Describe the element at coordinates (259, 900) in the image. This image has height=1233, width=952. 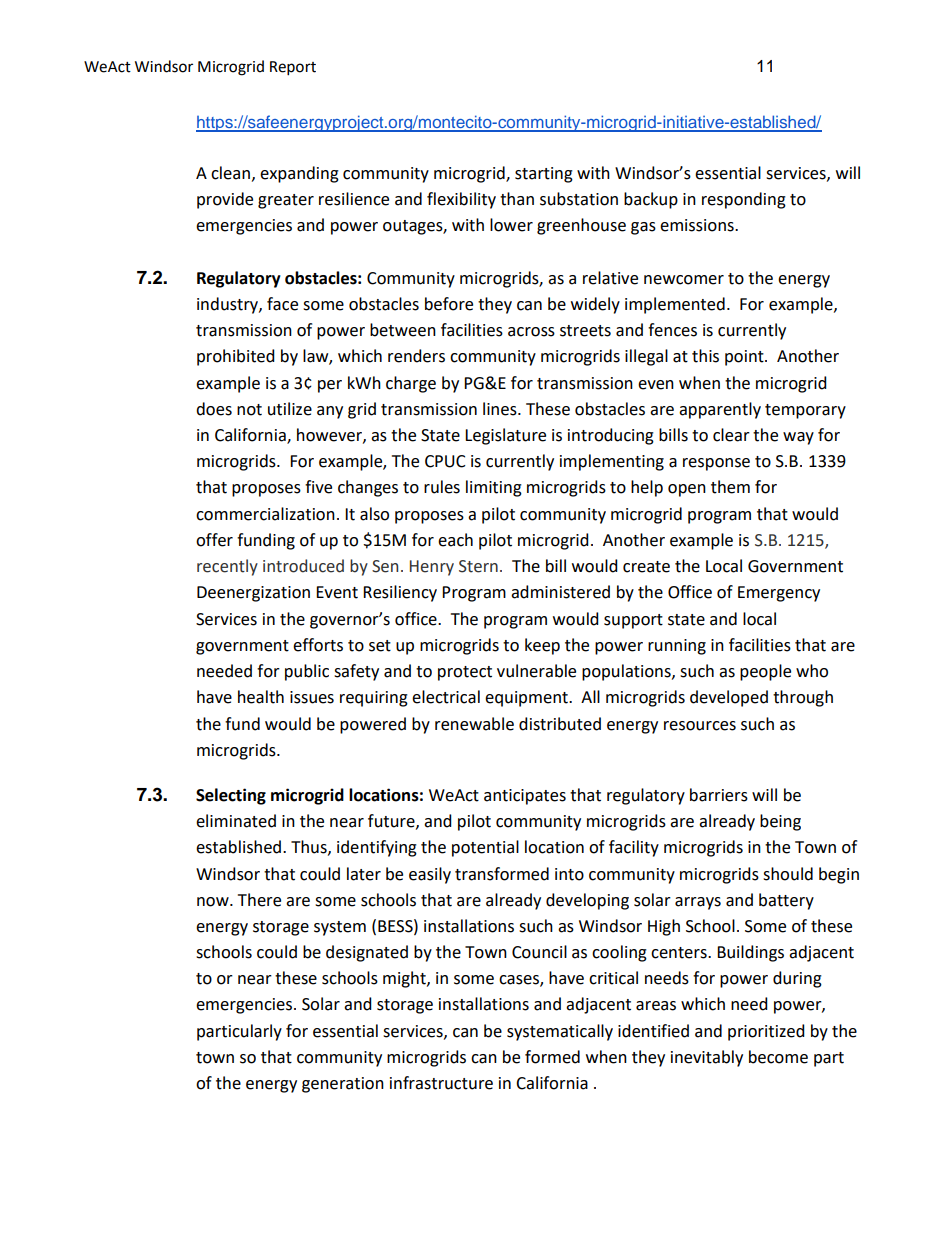
I see `There` at that location.
